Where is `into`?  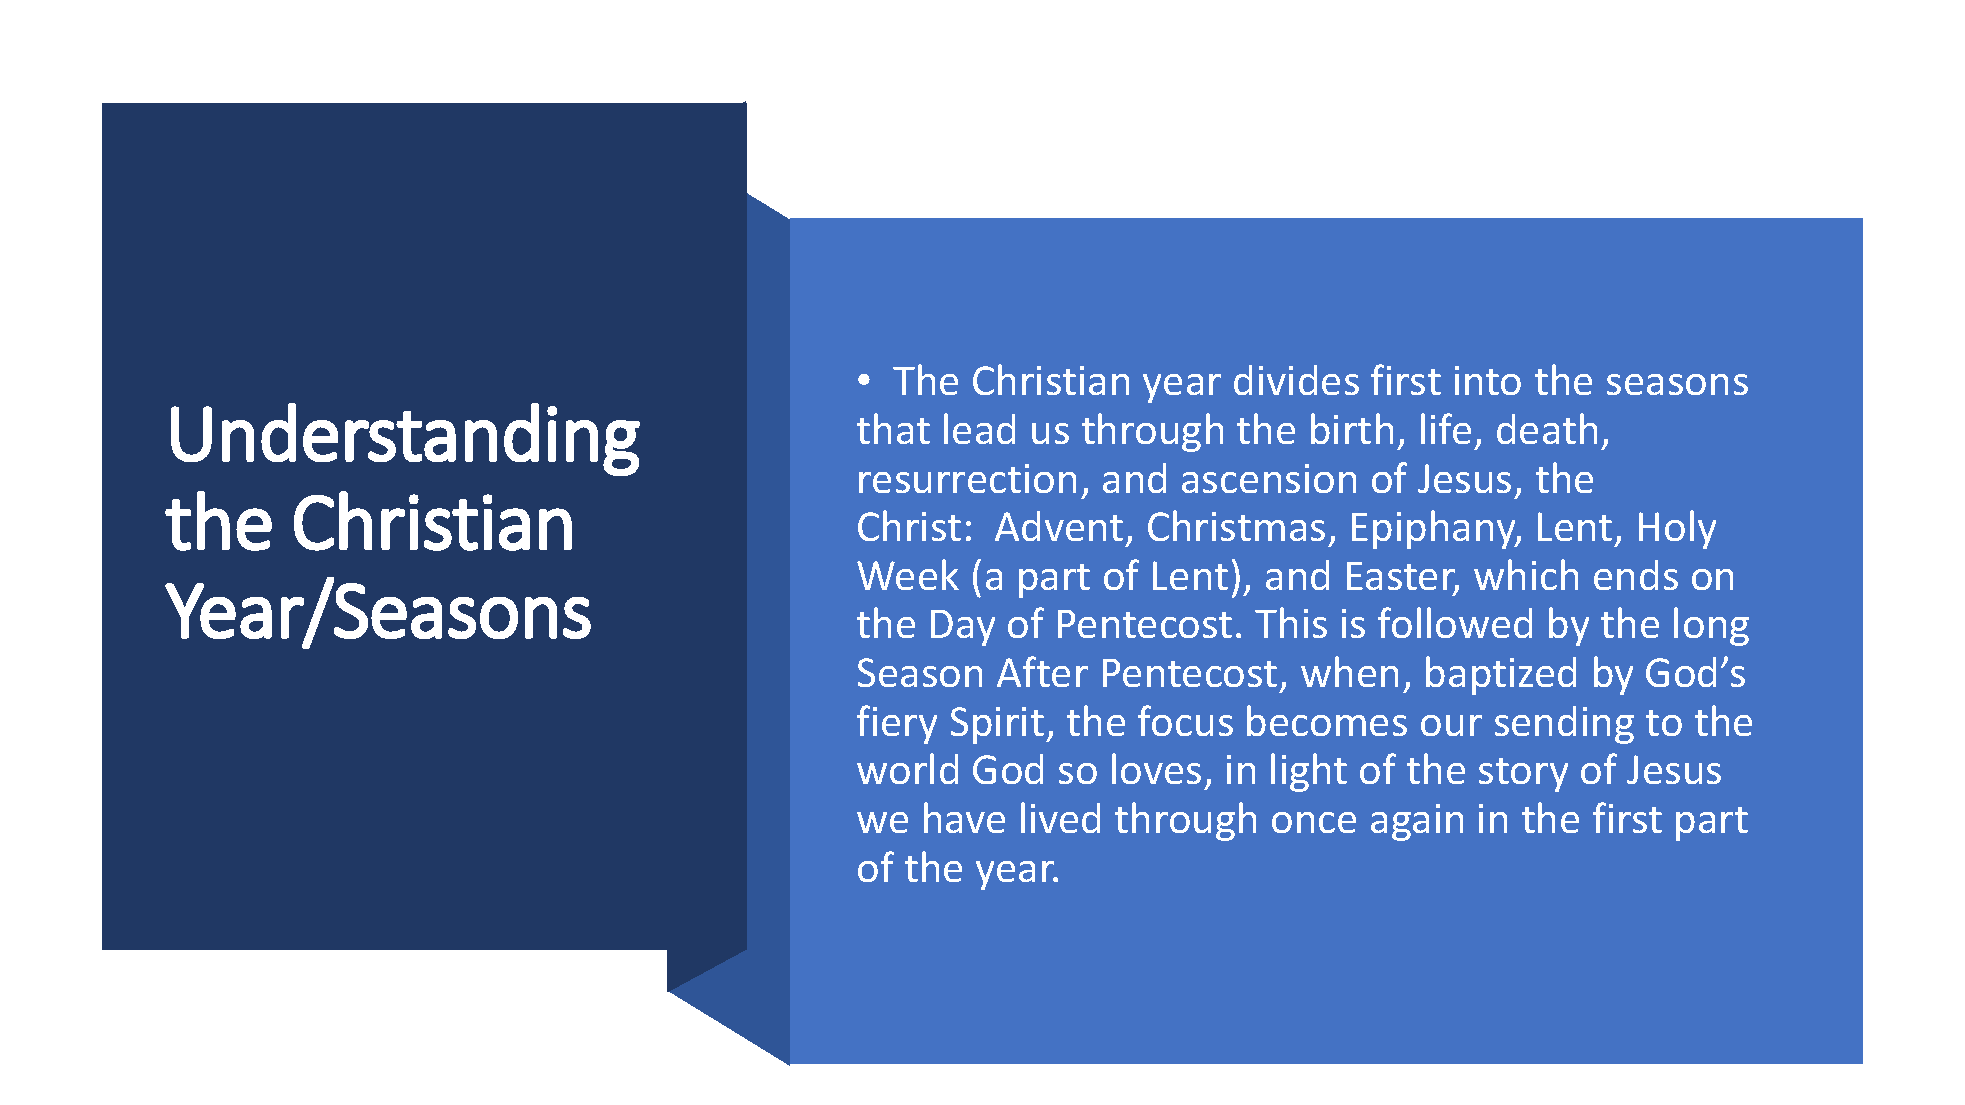
into is located at coordinates (1488, 380).
